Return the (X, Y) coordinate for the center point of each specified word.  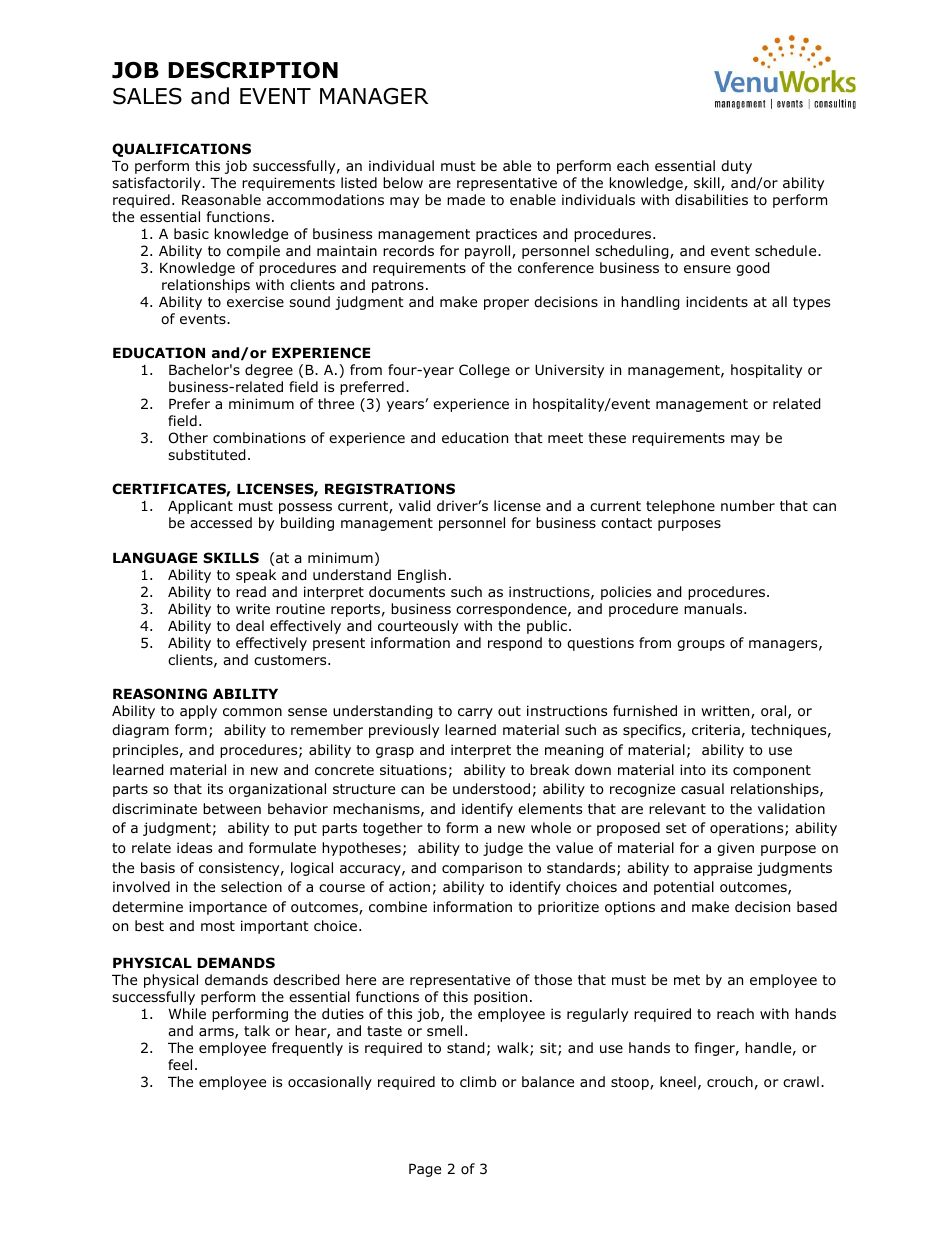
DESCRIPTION (253, 70)
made (466, 199)
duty (736, 167)
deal (250, 625)
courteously (418, 627)
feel (180, 1064)
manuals (714, 608)
